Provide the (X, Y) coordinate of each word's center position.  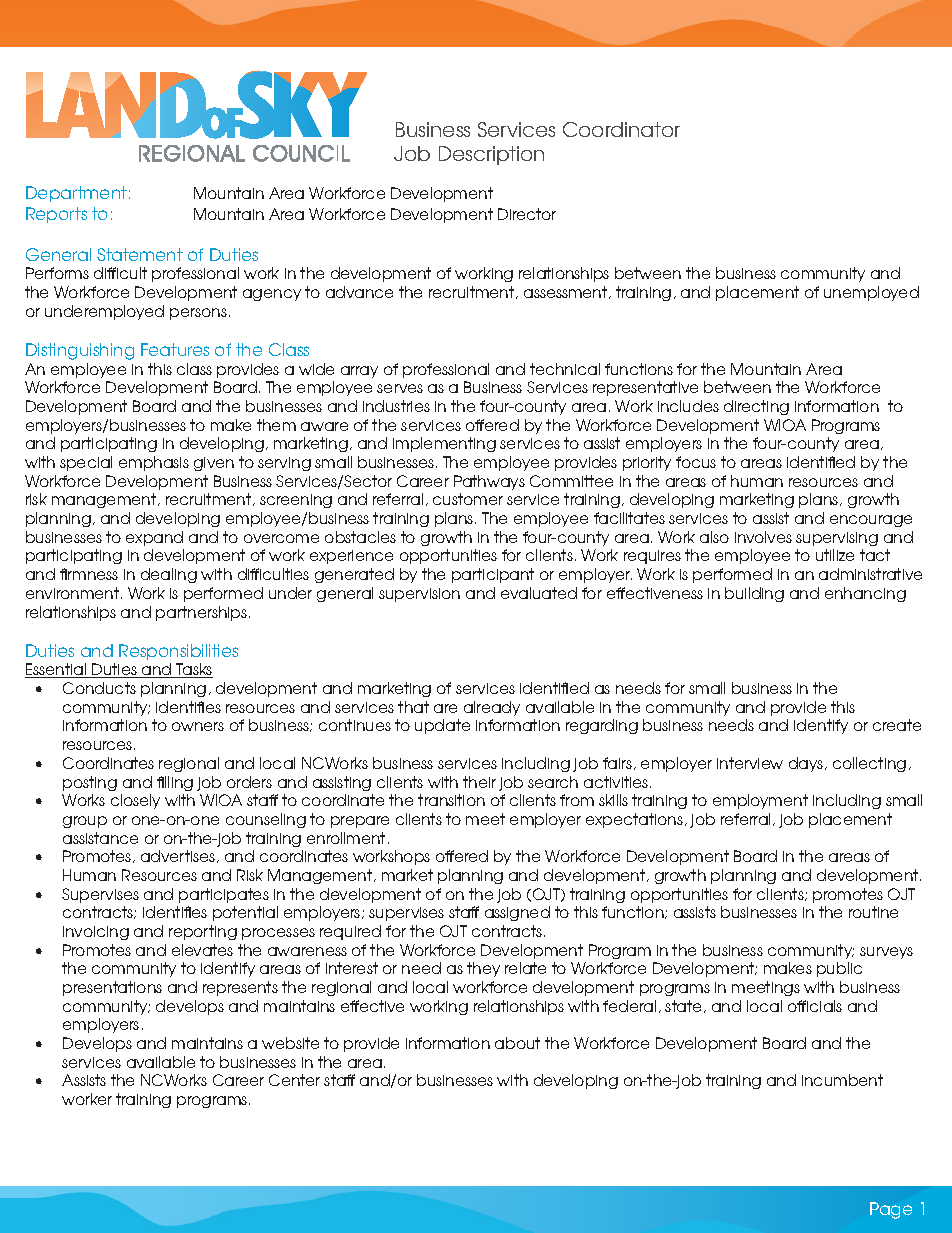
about (517, 1043)
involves (763, 537)
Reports (56, 215)
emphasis (154, 463)
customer (468, 499)
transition (451, 800)
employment (760, 801)
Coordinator (621, 129)
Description (491, 155)
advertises (179, 856)
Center (294, 1080)
